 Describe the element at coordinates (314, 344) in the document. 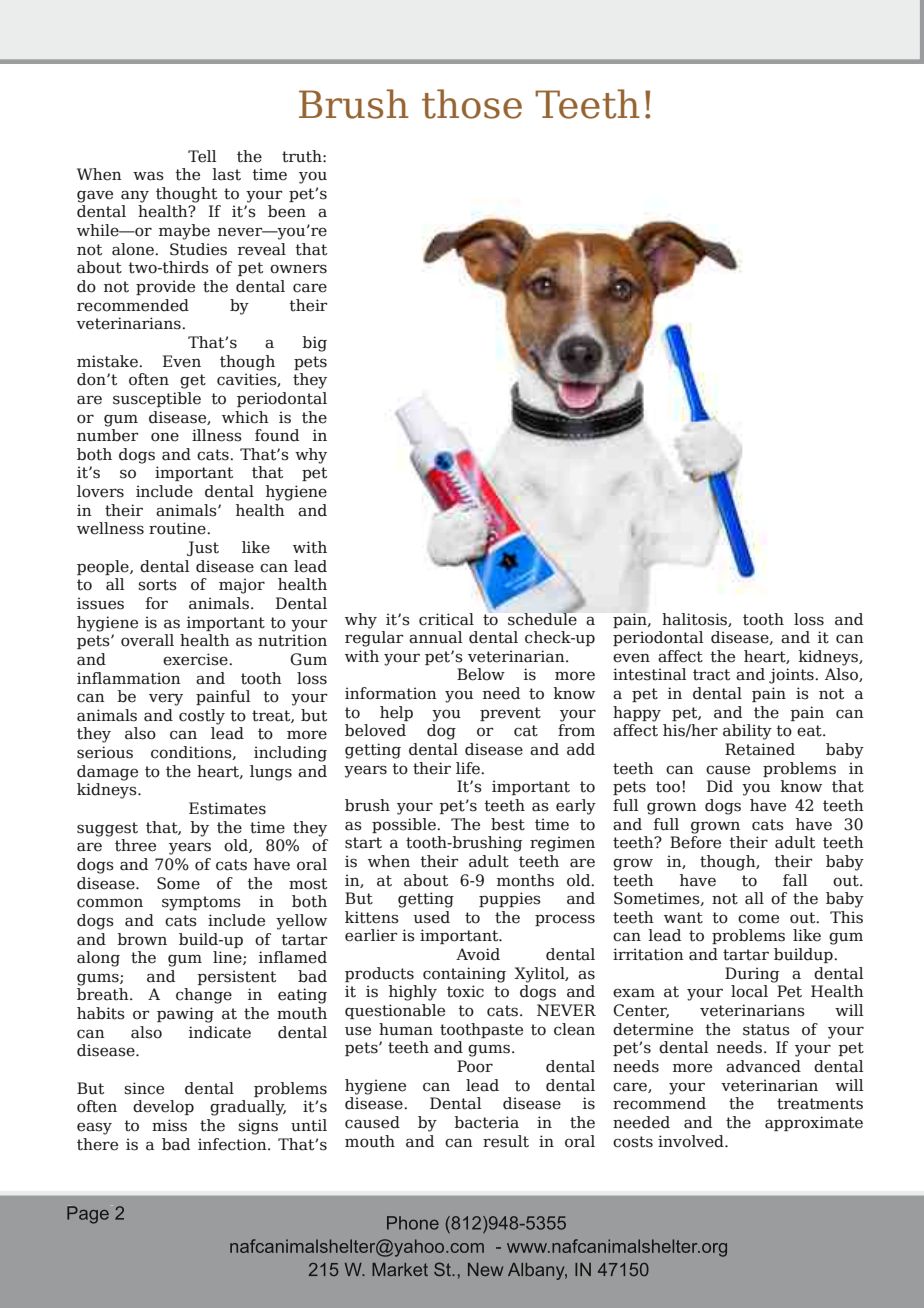

I see `big` at that location.
